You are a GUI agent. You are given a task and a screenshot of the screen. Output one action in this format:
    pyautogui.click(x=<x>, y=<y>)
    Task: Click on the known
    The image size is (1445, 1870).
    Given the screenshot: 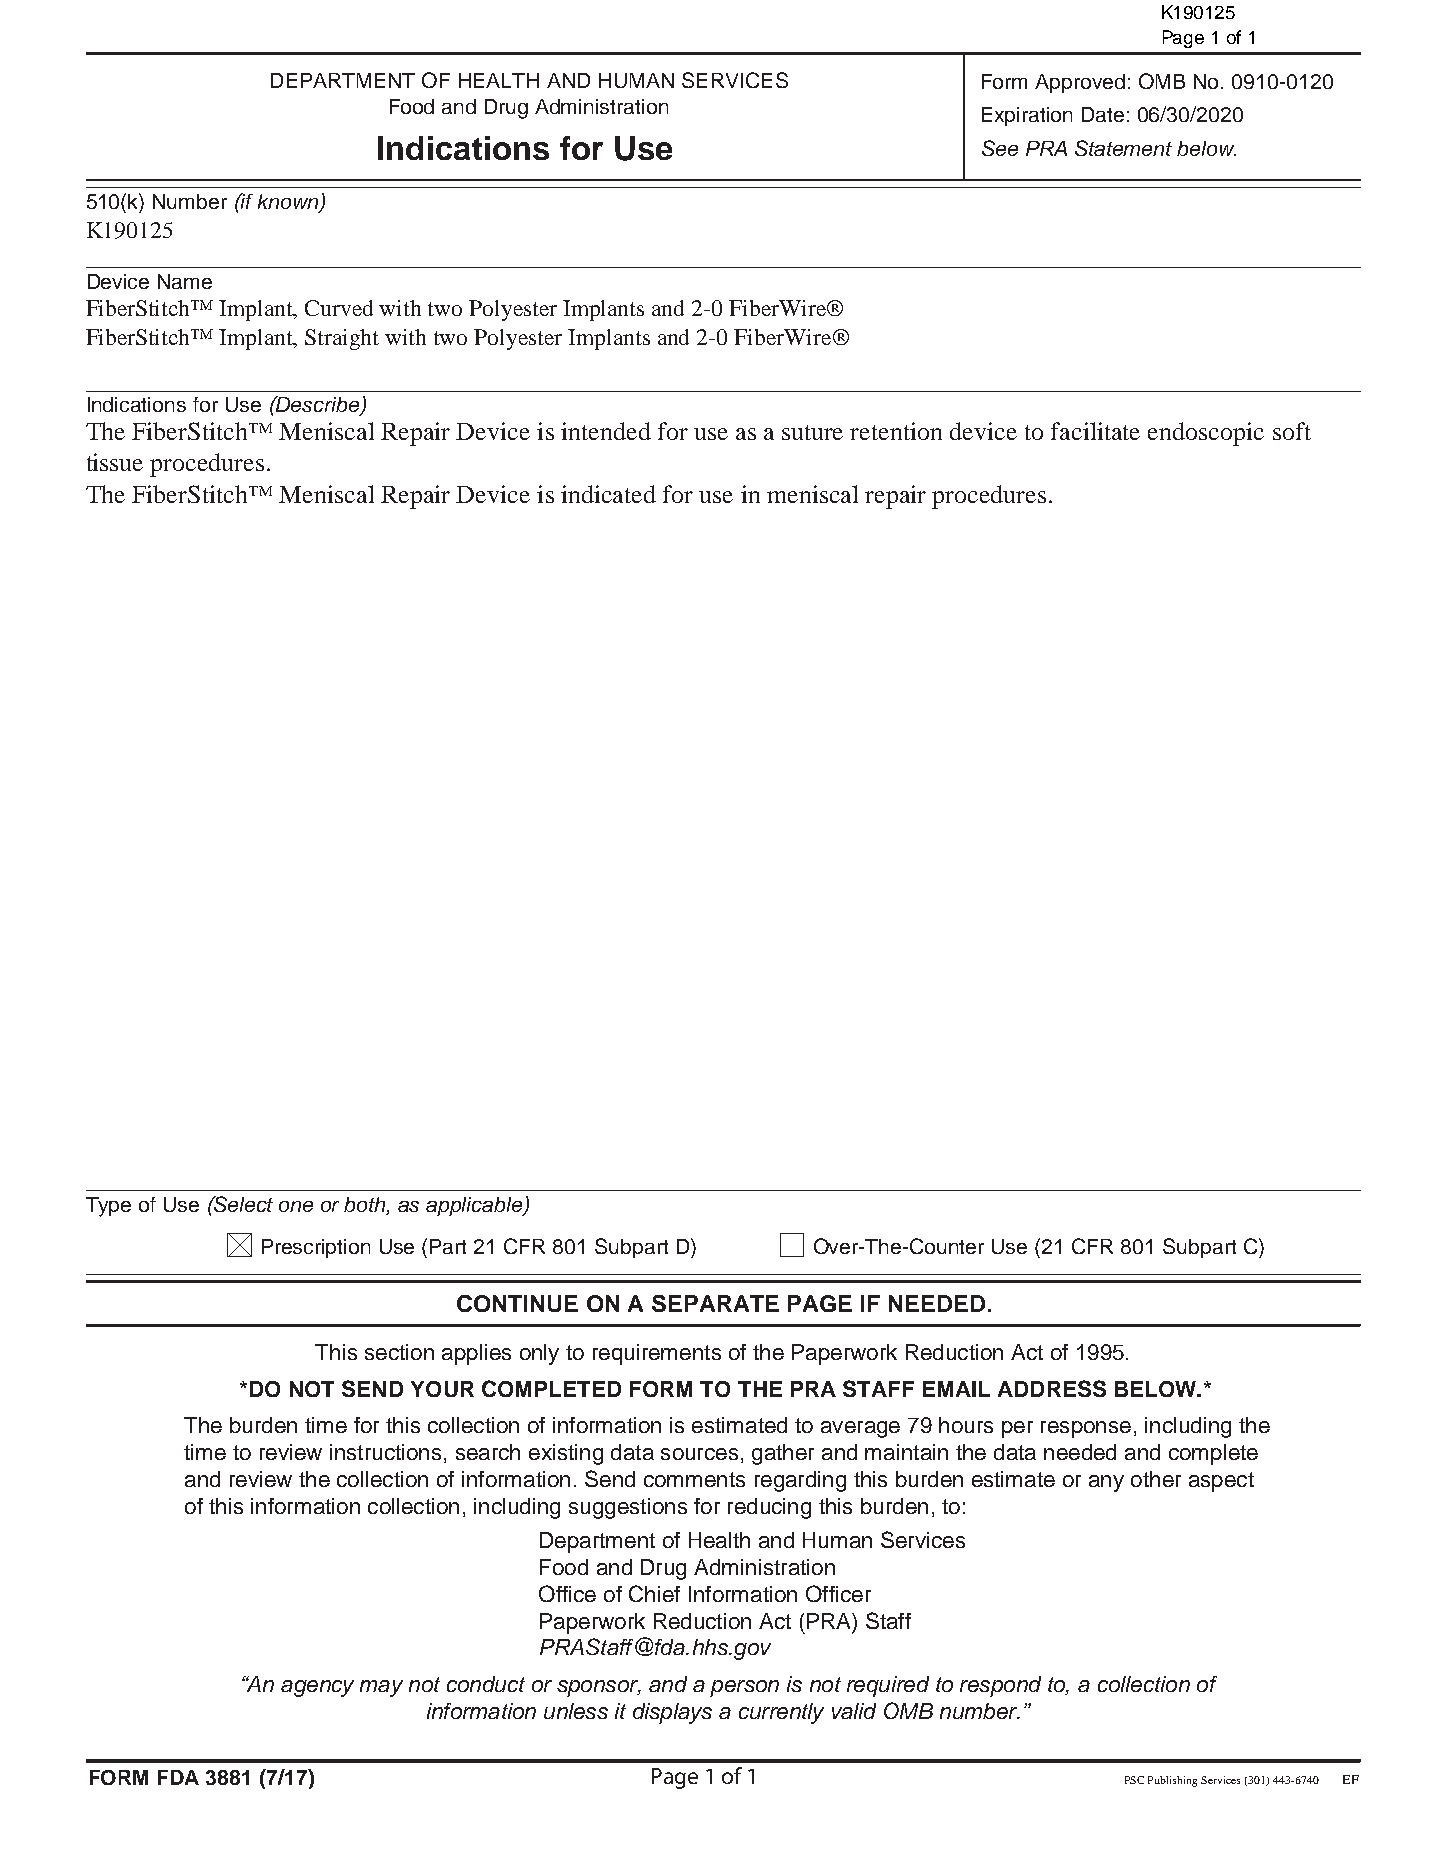 What is the action you would take?
    pyautogui.click(x=289, y=203)
